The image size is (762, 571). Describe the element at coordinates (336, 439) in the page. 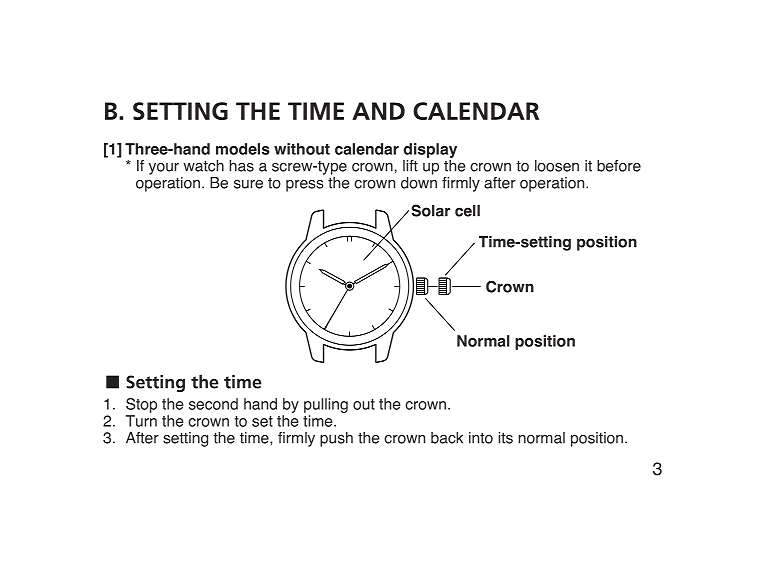

I see `push` at that location.
